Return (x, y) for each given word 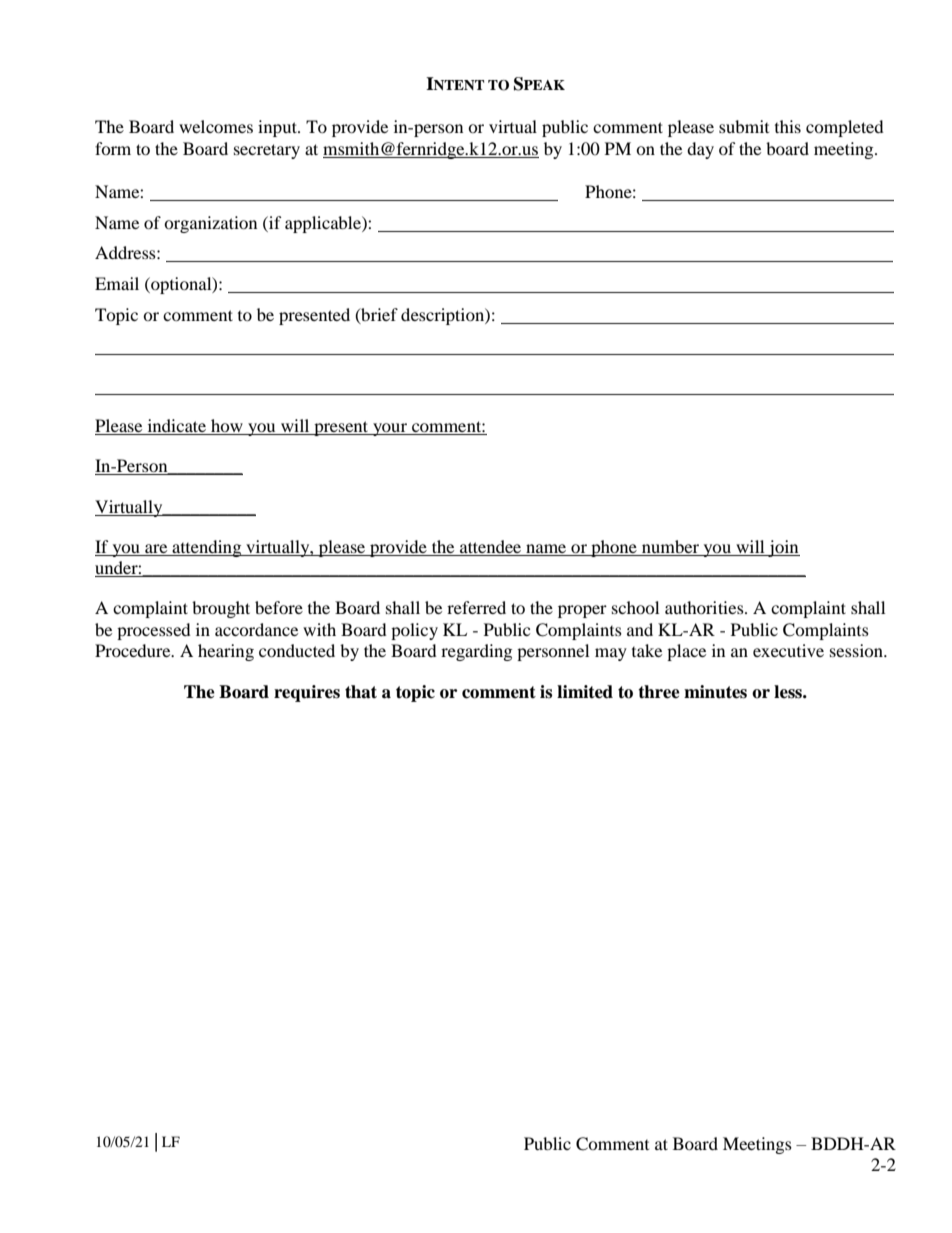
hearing (226, 652)
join (783, 548)
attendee (490, 546)
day (700, 150)
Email (117, 283)
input (278, 128)
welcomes (216, 126)
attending (207, 548)
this (788, 126)
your (390, 429)
